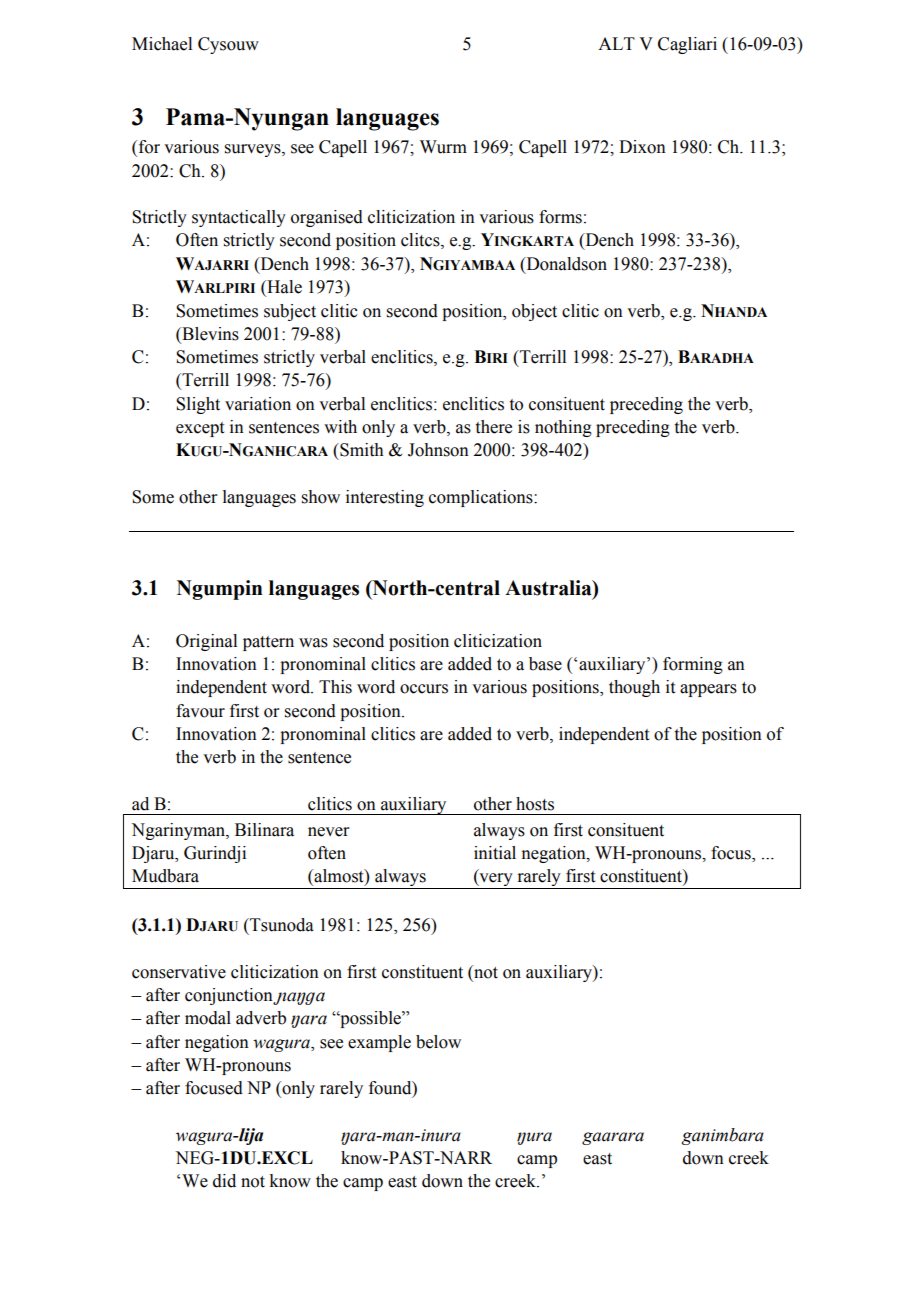 This screenshot has height=1308, width=924. Describe the element at coordinates (200, 429) in the screenshot. I see `except` at that location.
